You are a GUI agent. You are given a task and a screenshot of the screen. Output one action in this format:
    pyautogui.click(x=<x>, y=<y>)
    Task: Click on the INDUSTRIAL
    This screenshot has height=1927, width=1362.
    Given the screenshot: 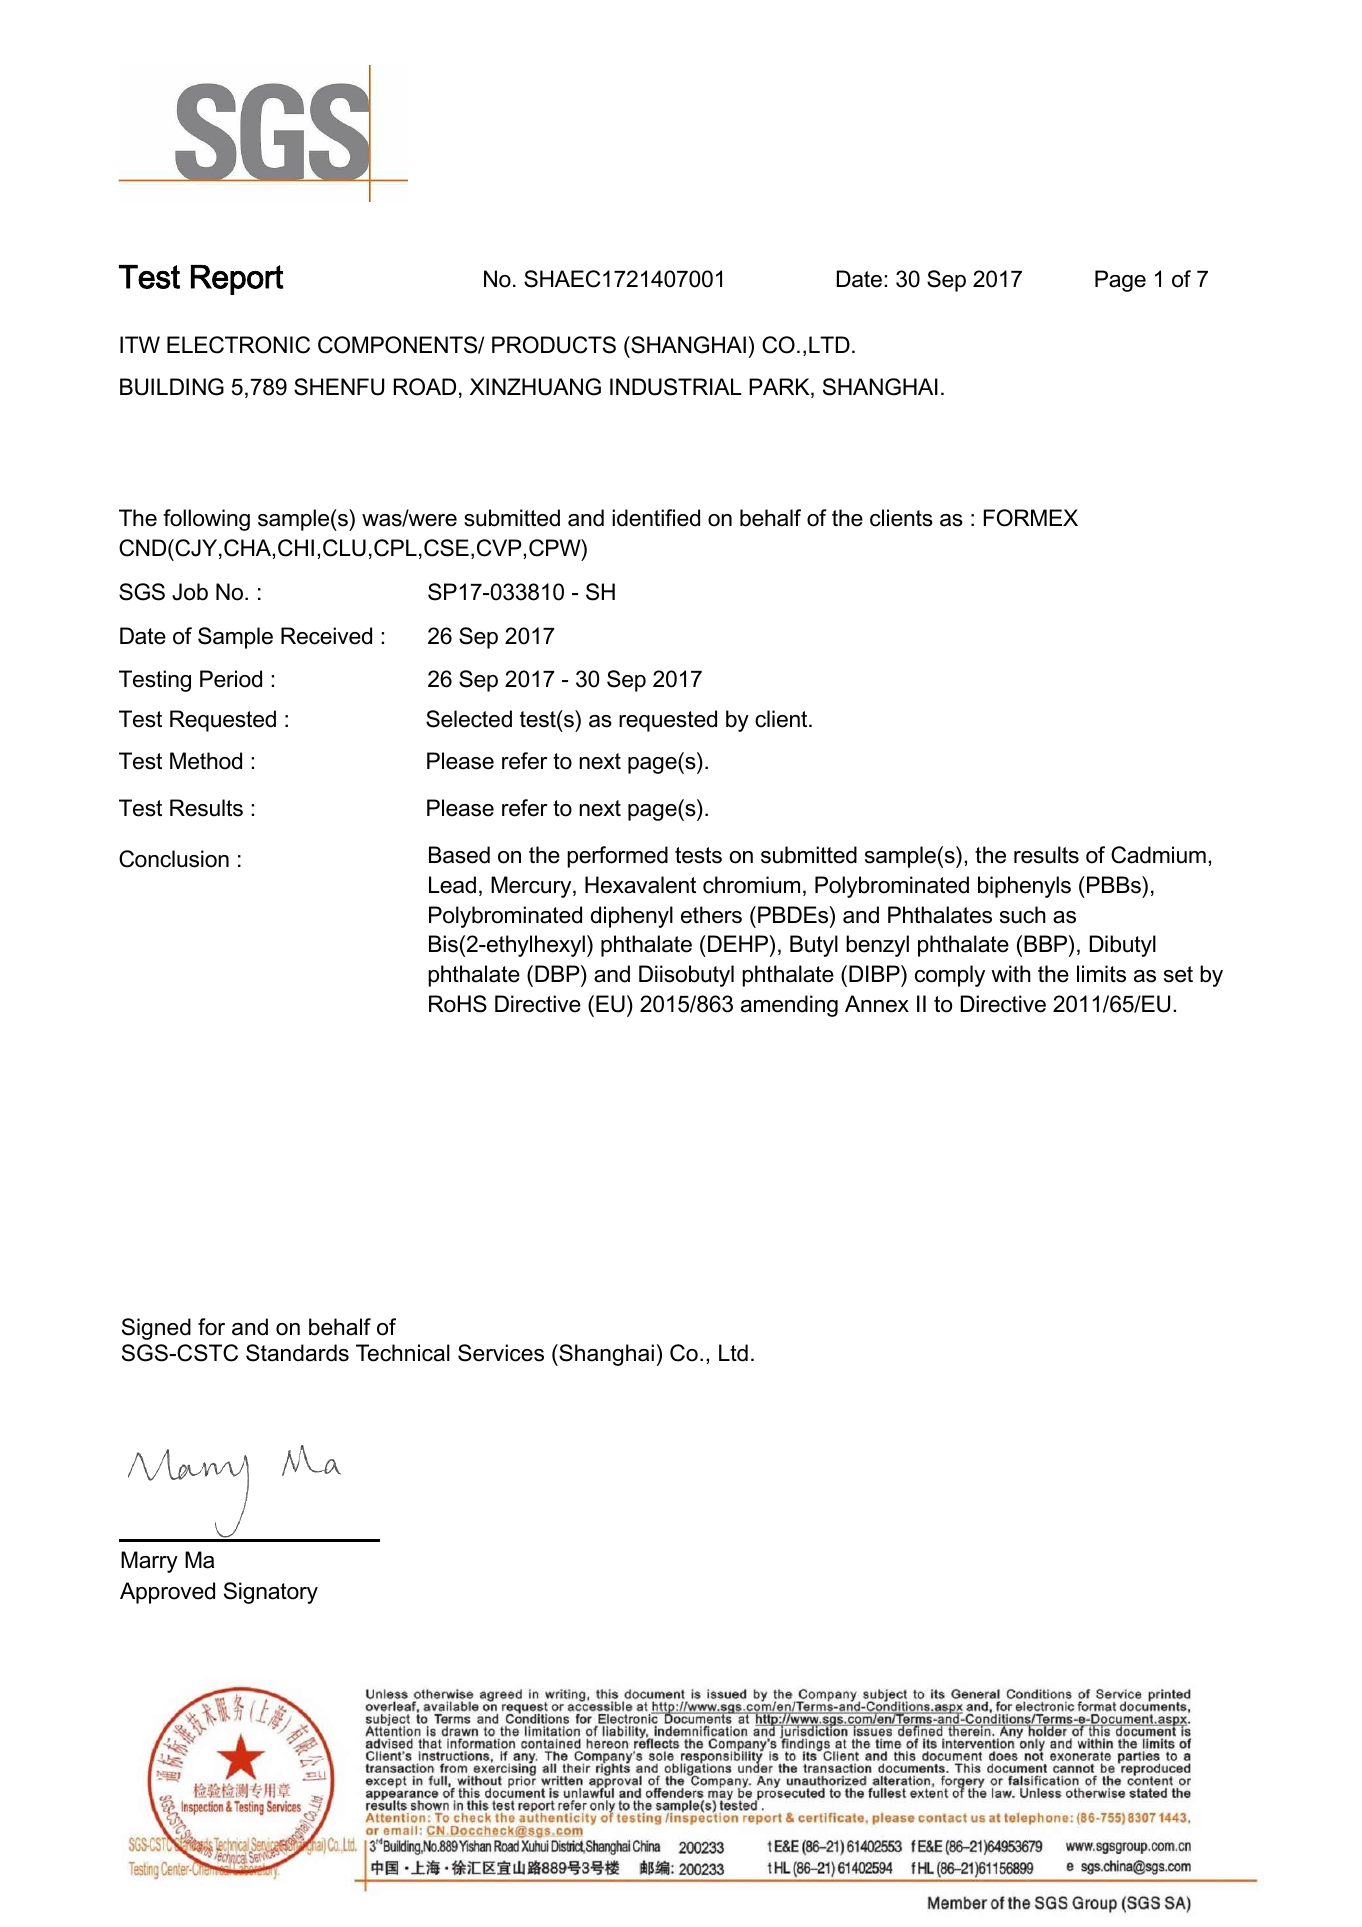 What is the action you would take?
    pyautogui.click(x=676, y=387)
